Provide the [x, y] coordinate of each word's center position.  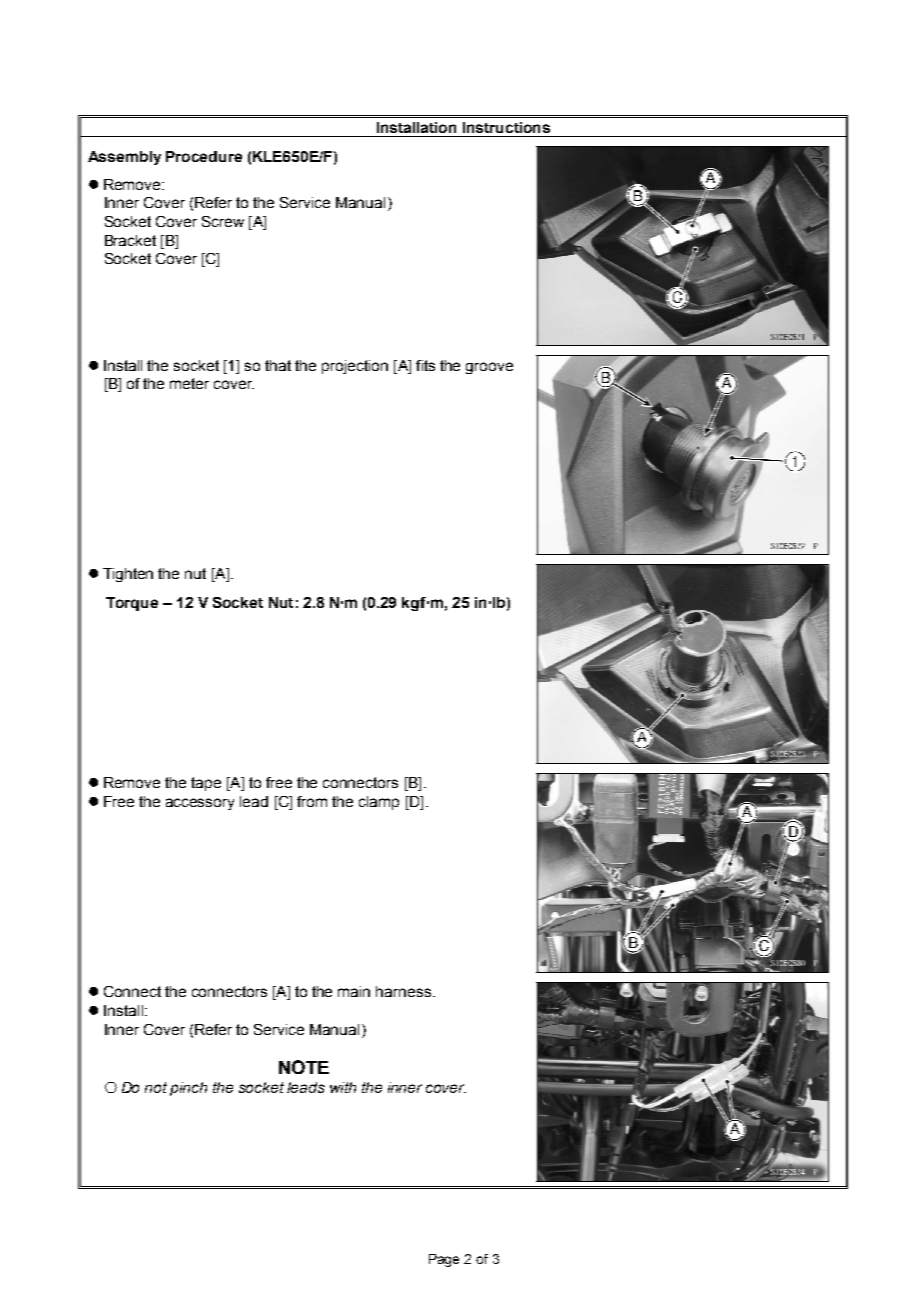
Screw [223, 221]
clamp [379, 803]
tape [206, 784]
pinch [188, 1089]
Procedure [204, 156]
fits [425, 365]
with [343, 1087]
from [312, 801]
